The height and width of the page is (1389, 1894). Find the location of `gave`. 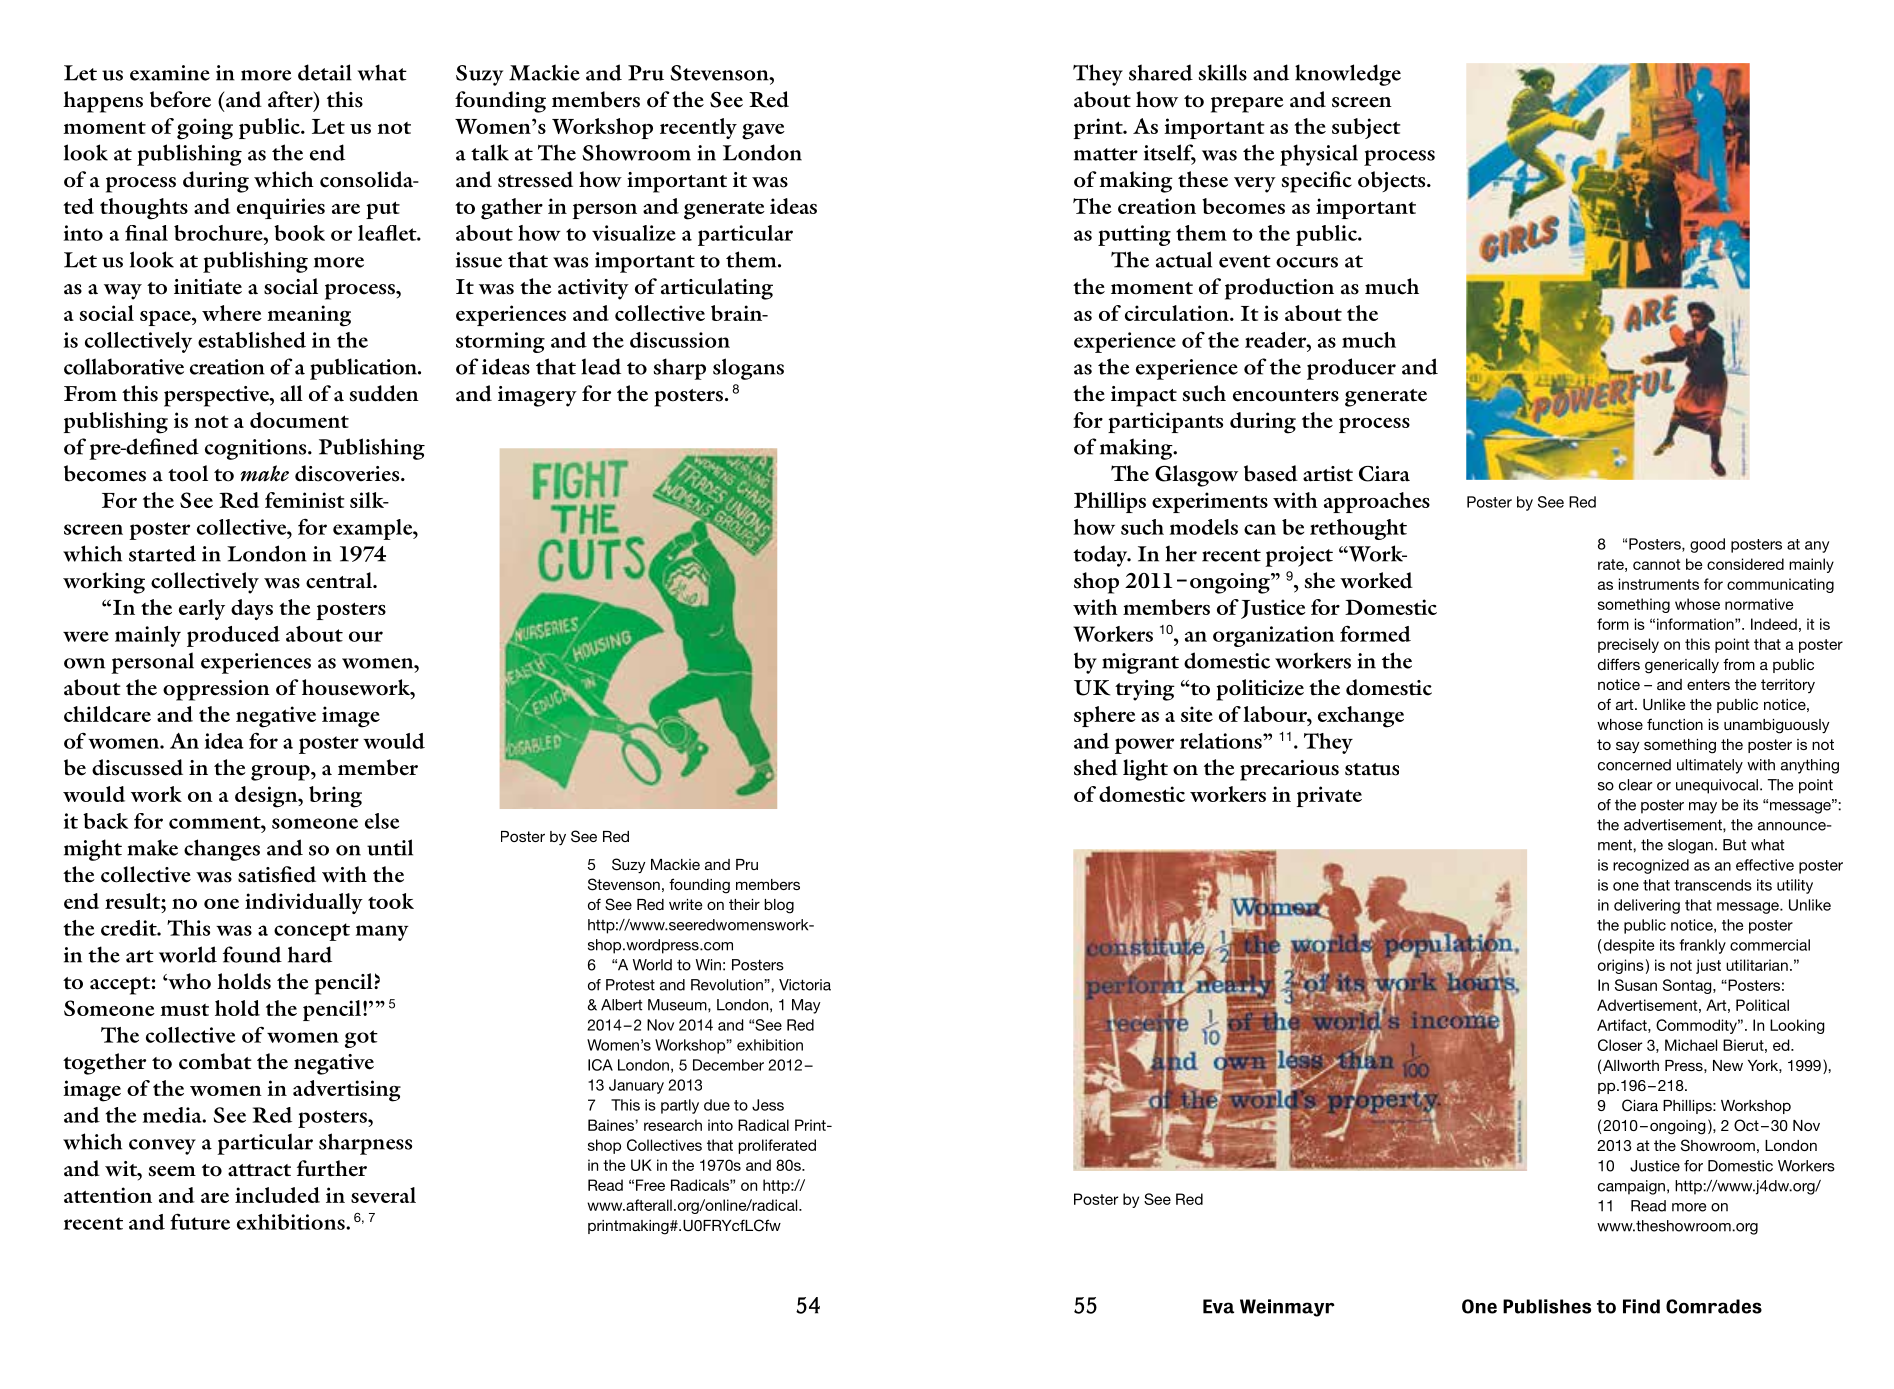

gave is located at coordinates (763, 132).
